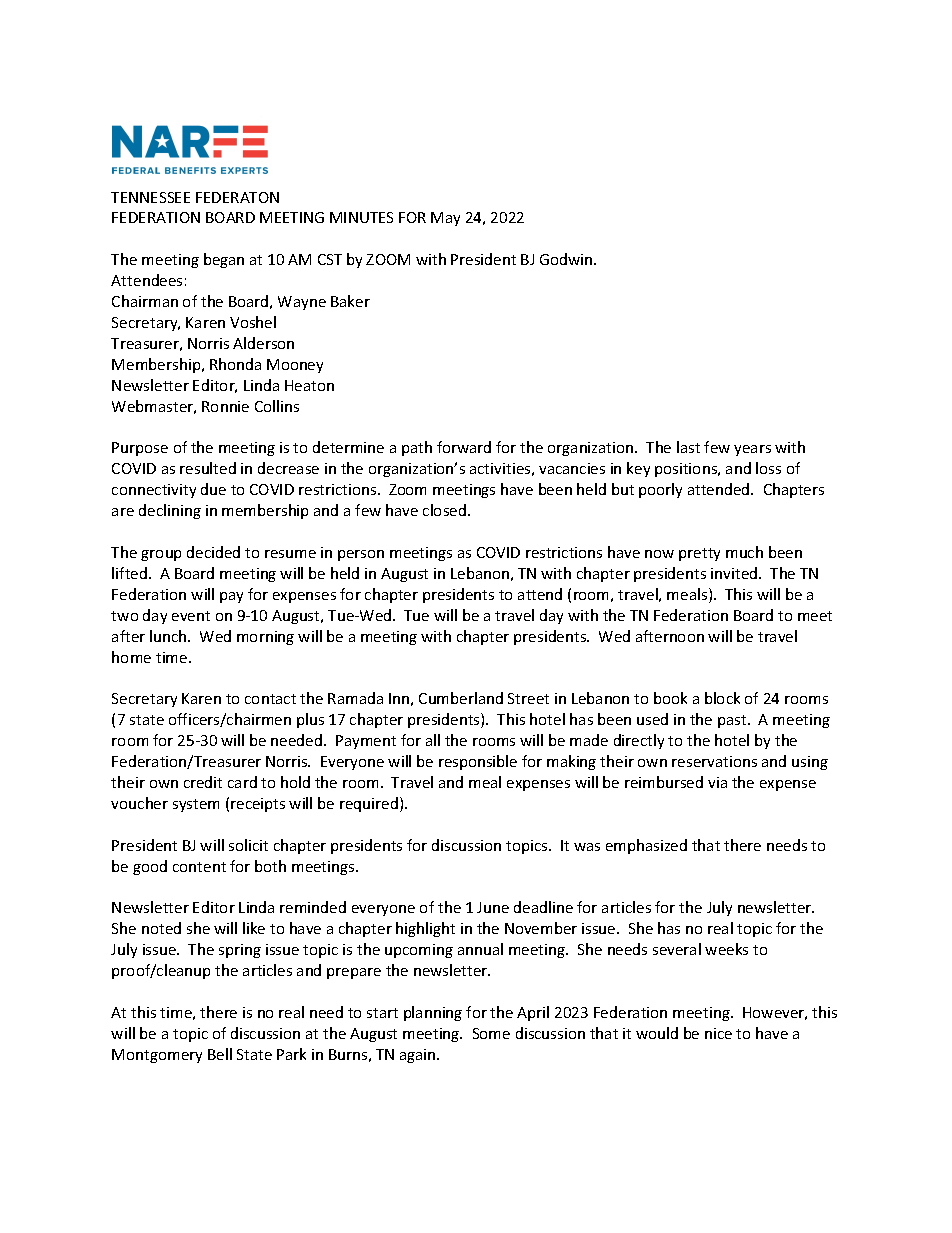  Describe the element at coordinates (191, 616) in the image. I see `event` at that location.
